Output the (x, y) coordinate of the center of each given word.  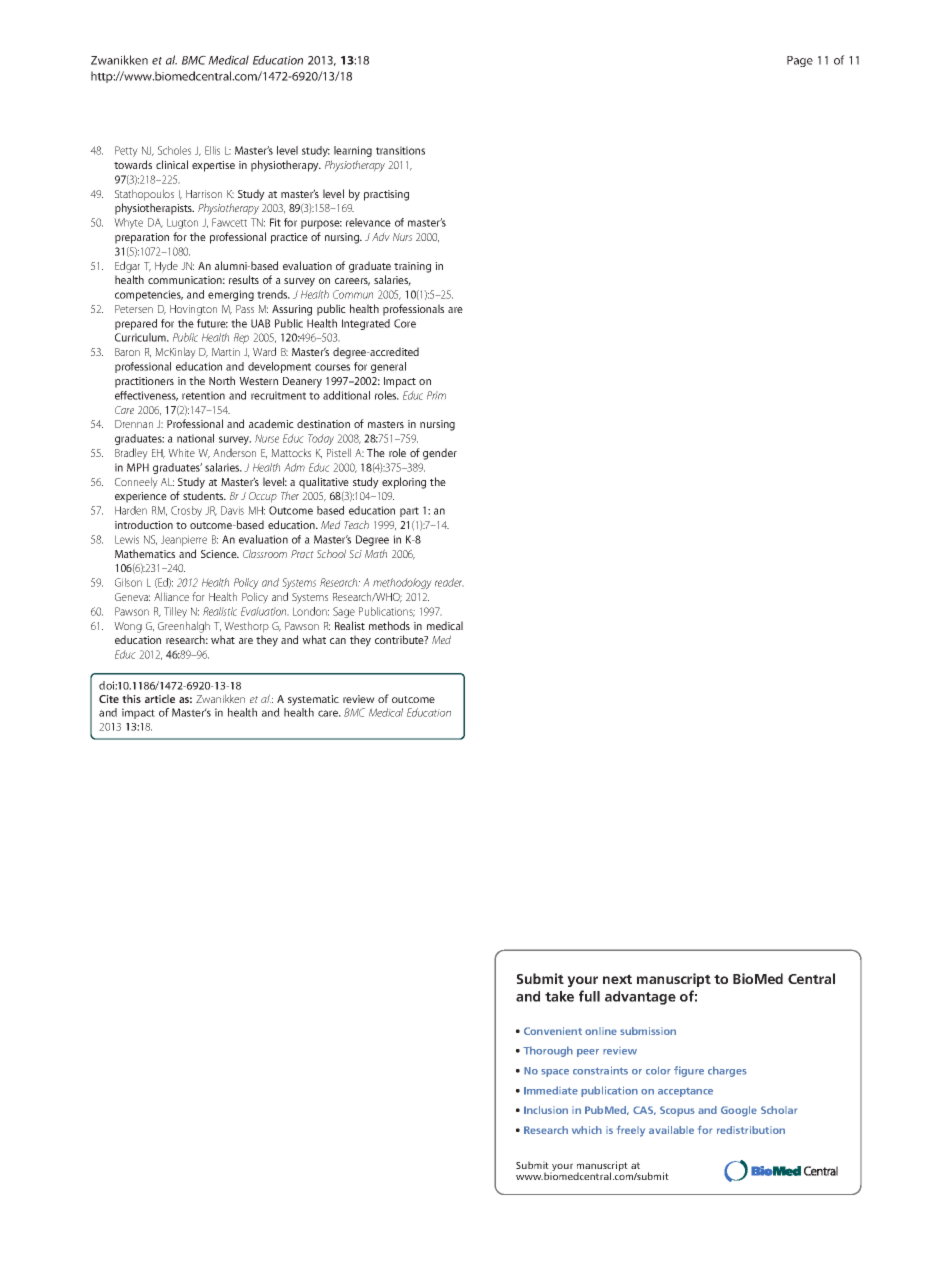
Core (405, 323)
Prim (436, 395)
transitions (400, 150)
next (617, 979)
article (160, 698)
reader (449, 582)
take (559, 996)
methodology (402, 583)
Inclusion (546, 1110)
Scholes (174, 150)
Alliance (171, 596)
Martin (226, 352)
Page (800, 61)
